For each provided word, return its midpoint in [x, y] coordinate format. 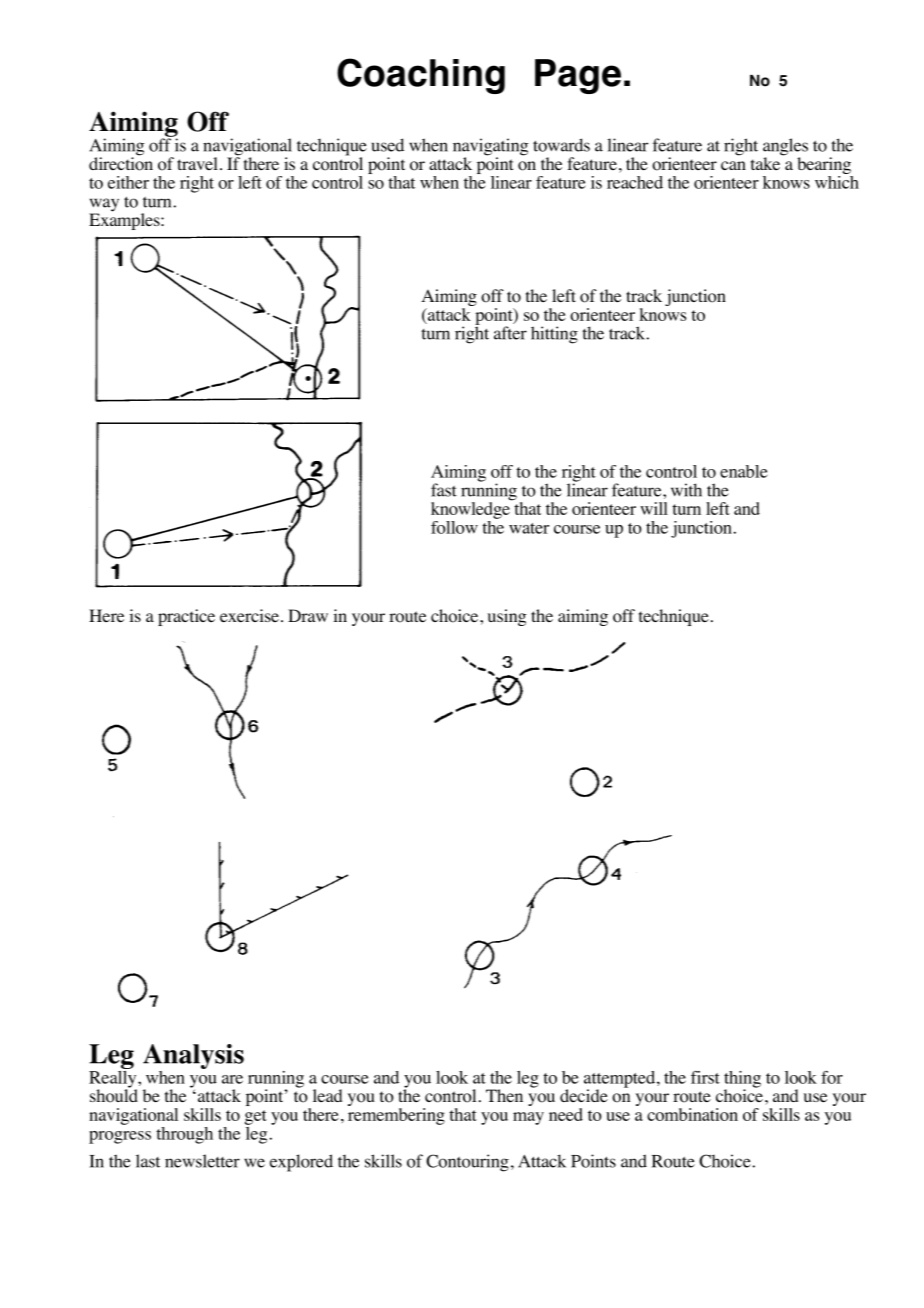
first [705, 1077]
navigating [490, 148]
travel [197, 163]
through [184, 1135]
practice [186, 617]
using [507, 617]
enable [744, 471]
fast [444, 490]
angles [785, 148]
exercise [249, 615]
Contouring [467, 1163]
